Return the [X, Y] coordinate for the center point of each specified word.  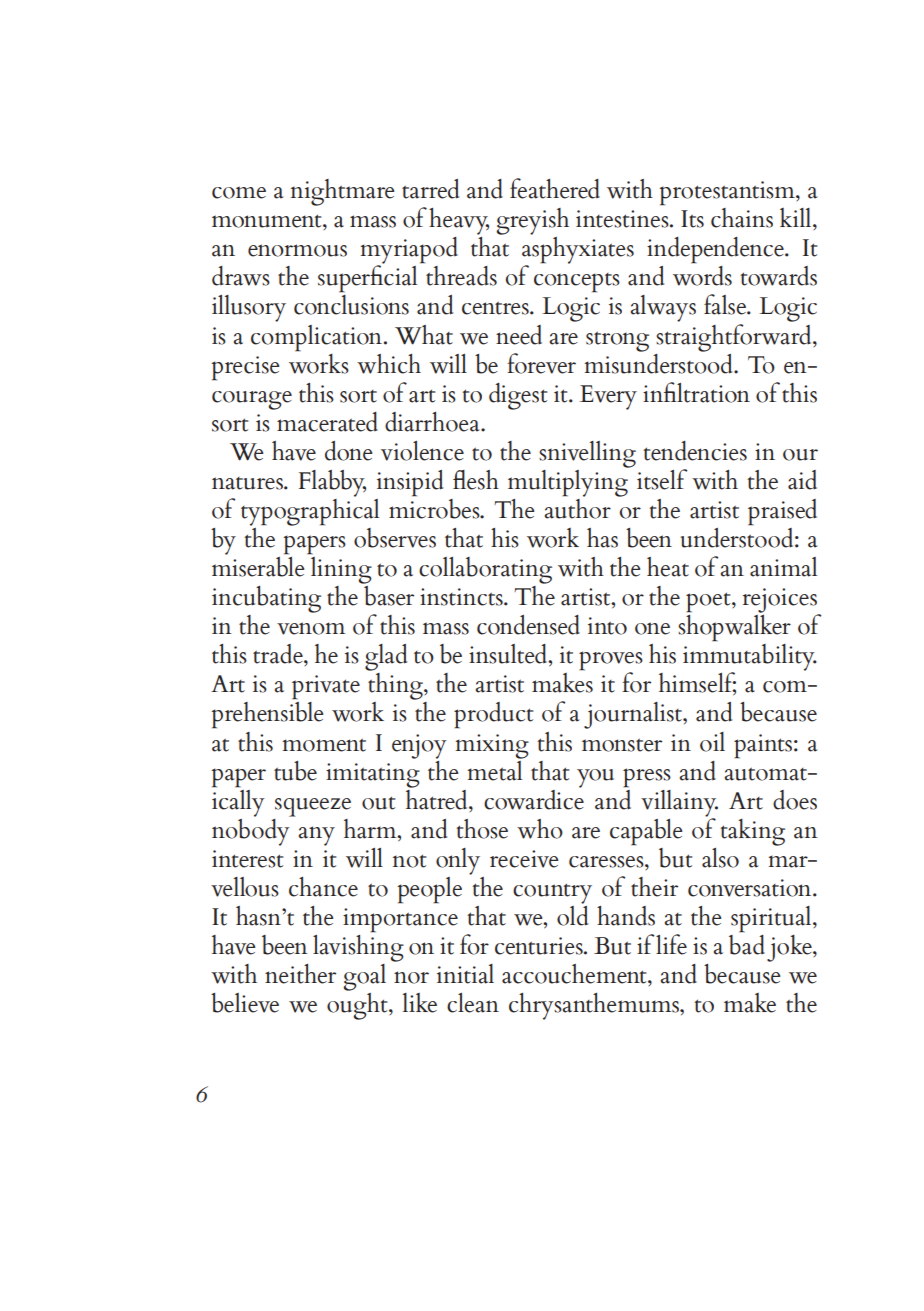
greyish [532, 221]
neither [300, 974]
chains [742, 218]
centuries [540, 946]
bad [747, 943]
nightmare [343, 192]
